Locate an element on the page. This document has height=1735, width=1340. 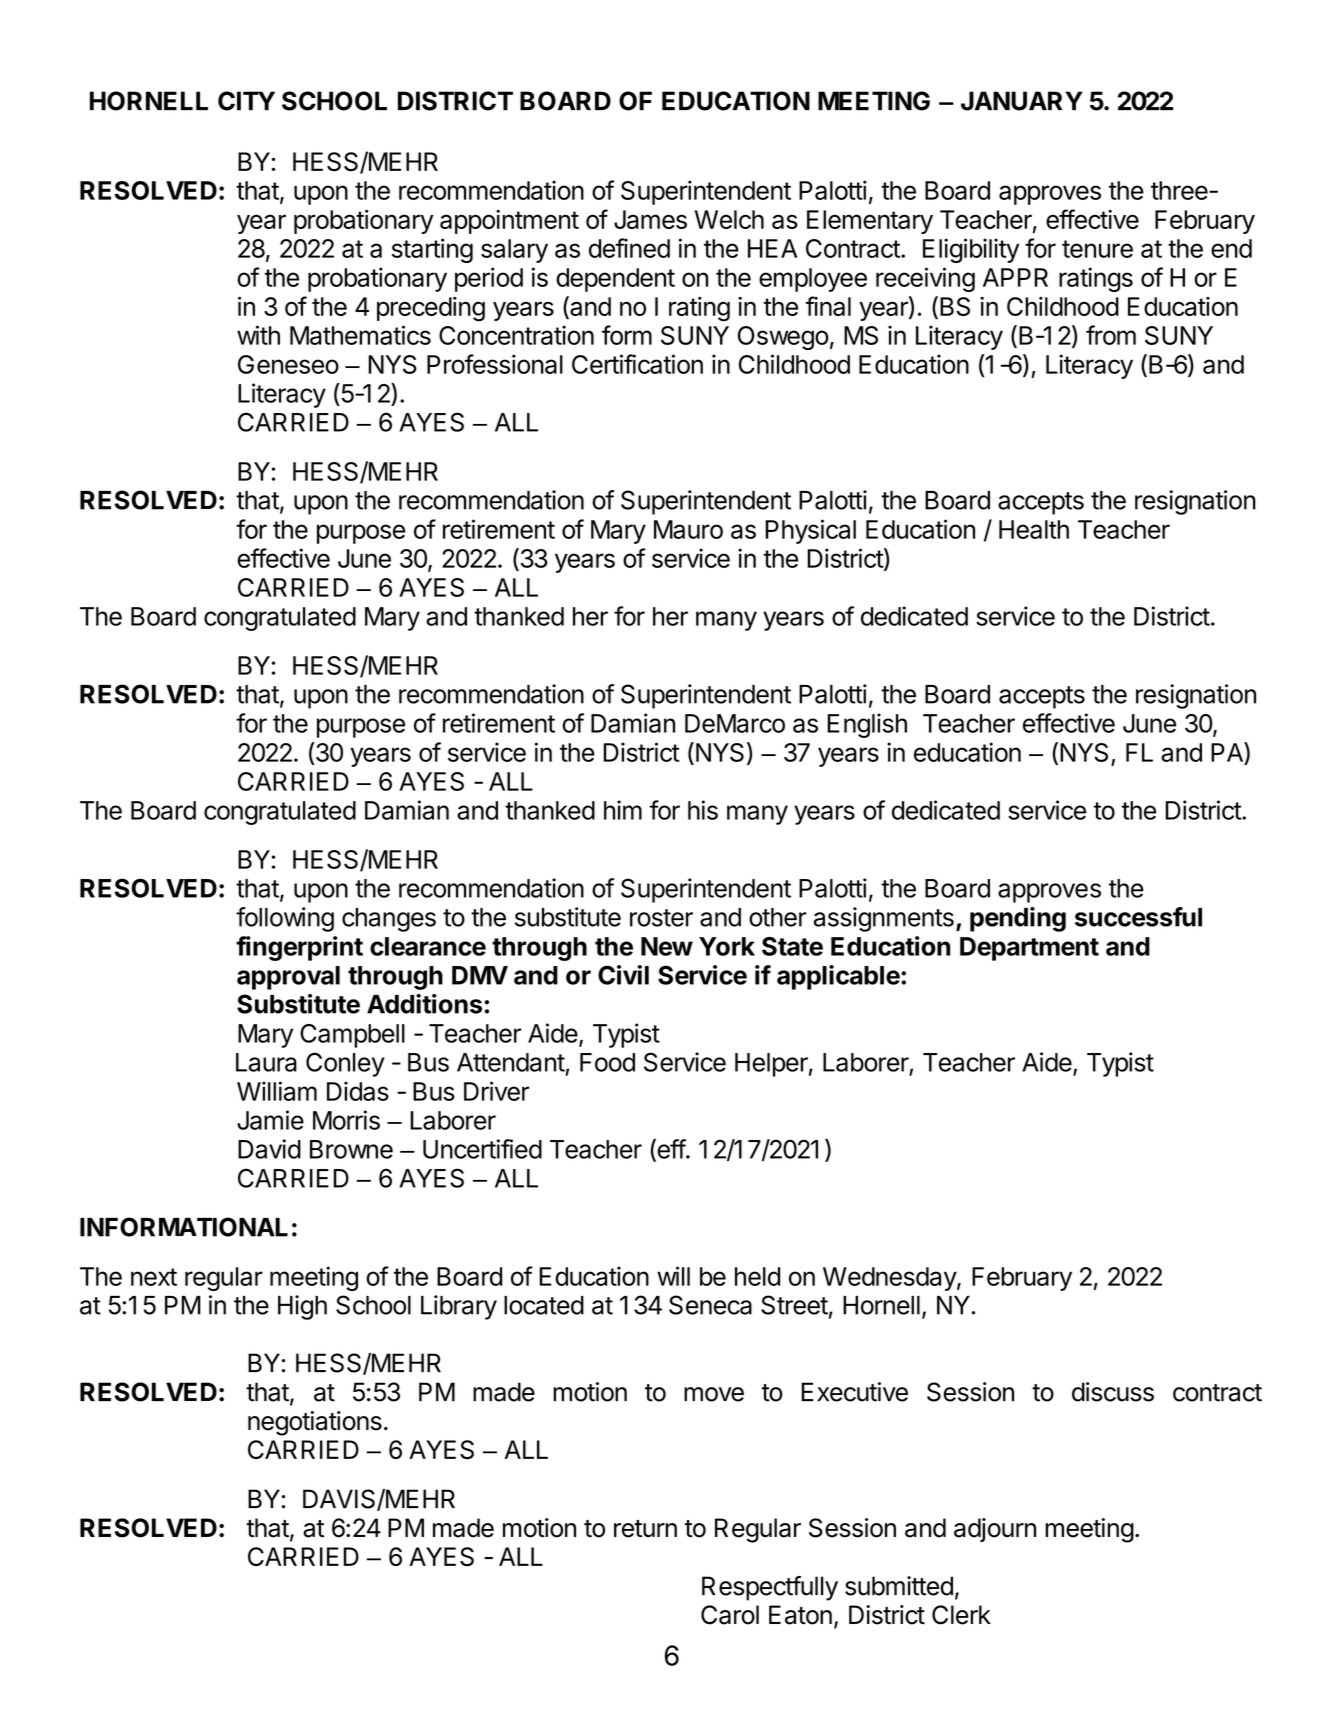
James is located at coordinates (650, 219).
